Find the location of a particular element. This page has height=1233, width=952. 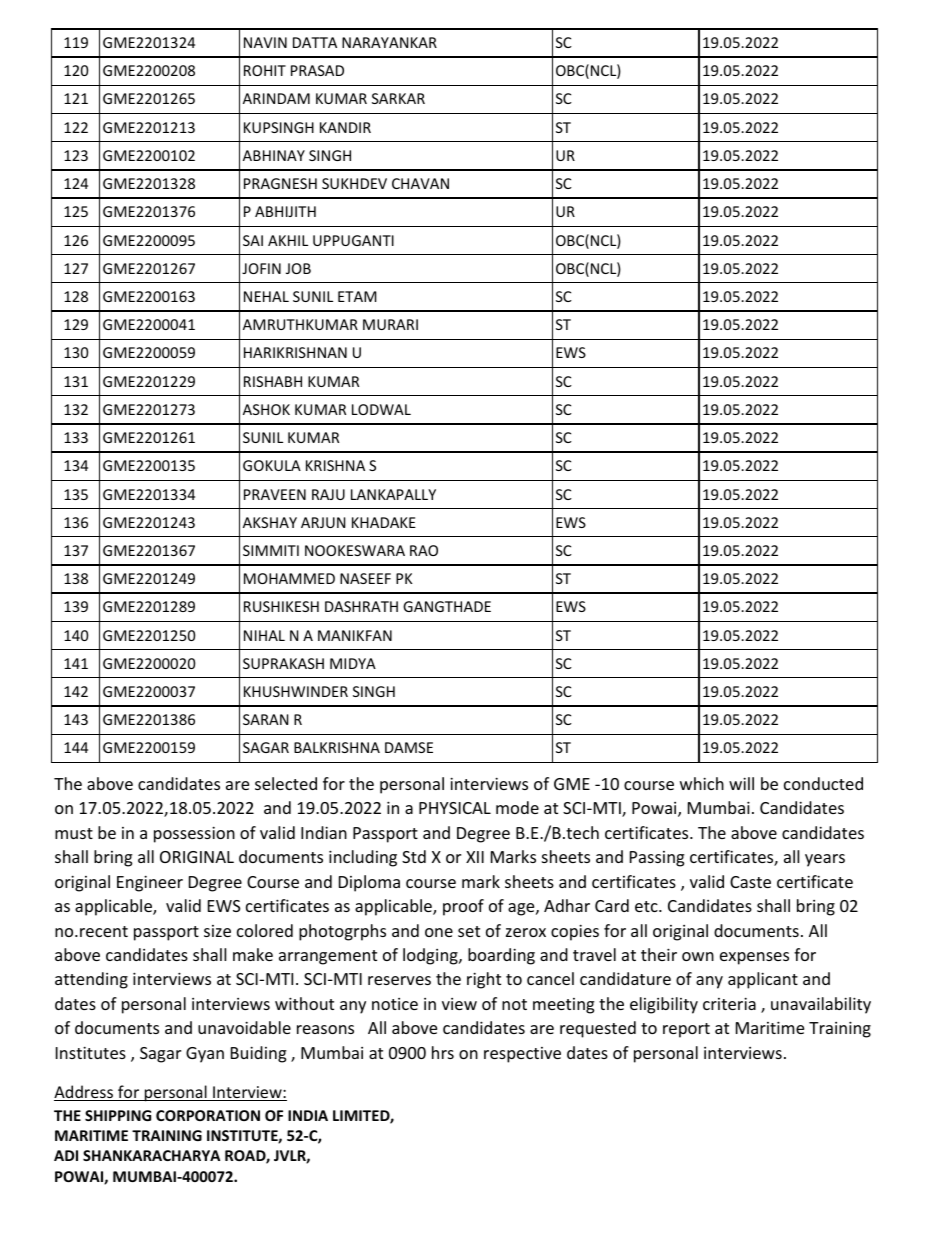

PRASAD is located at coordinates (317, 70).
